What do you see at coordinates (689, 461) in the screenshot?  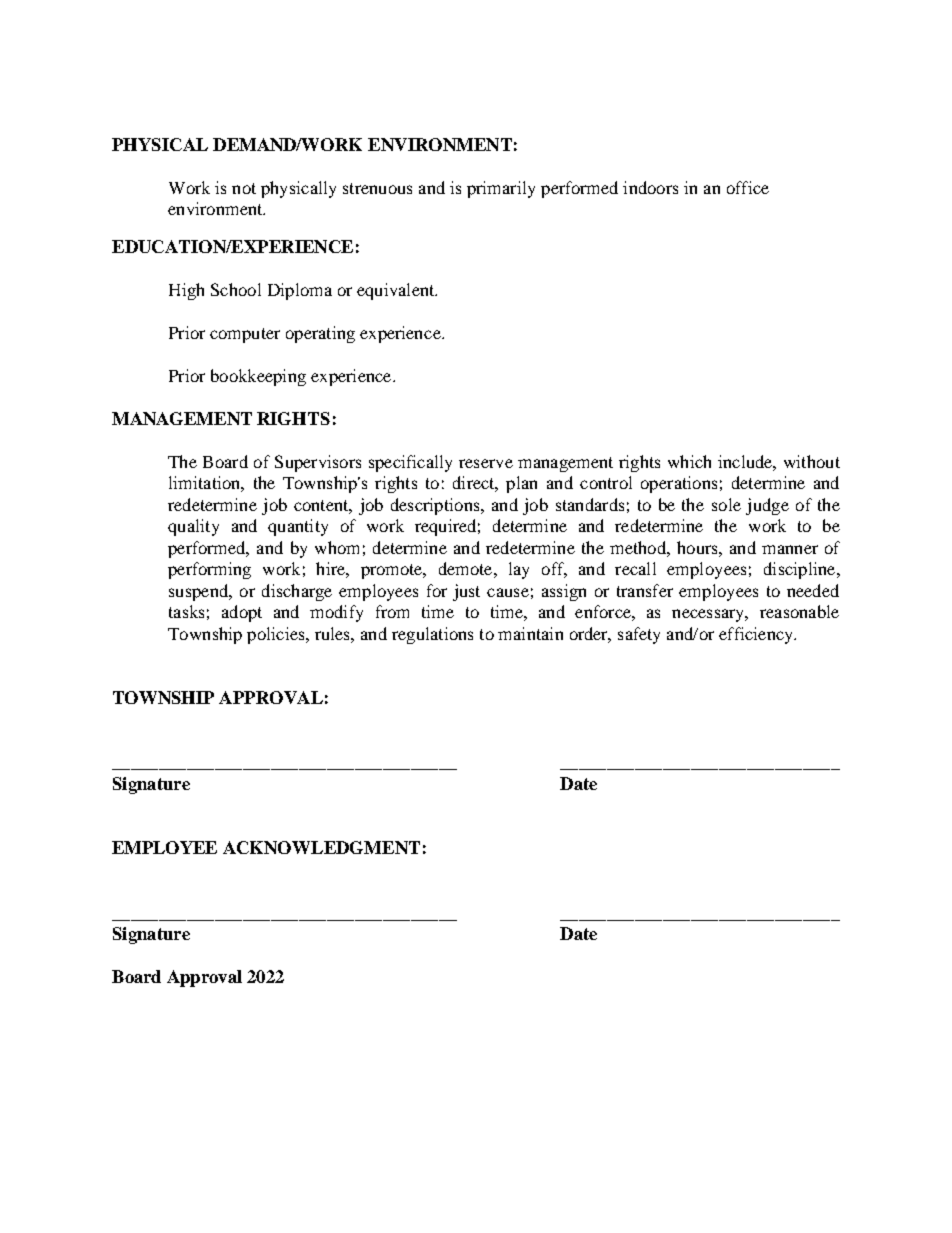 I see `which` at bounding box center [689, 461].
